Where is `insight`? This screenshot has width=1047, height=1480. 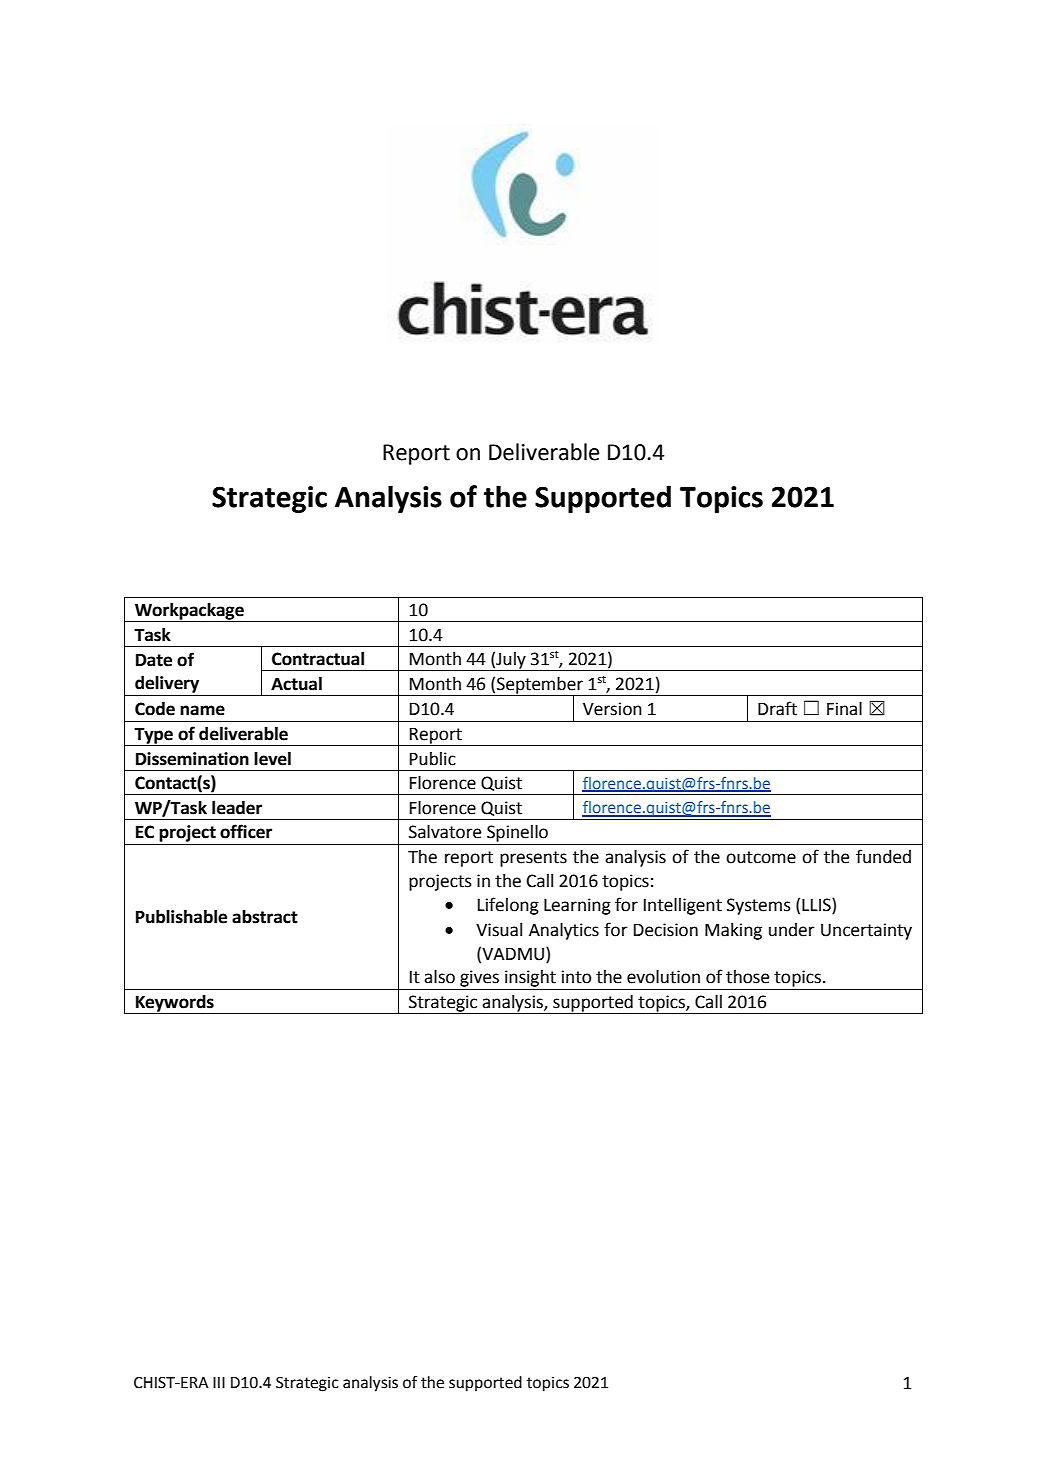 insight is located at coordinates (530, 978).
